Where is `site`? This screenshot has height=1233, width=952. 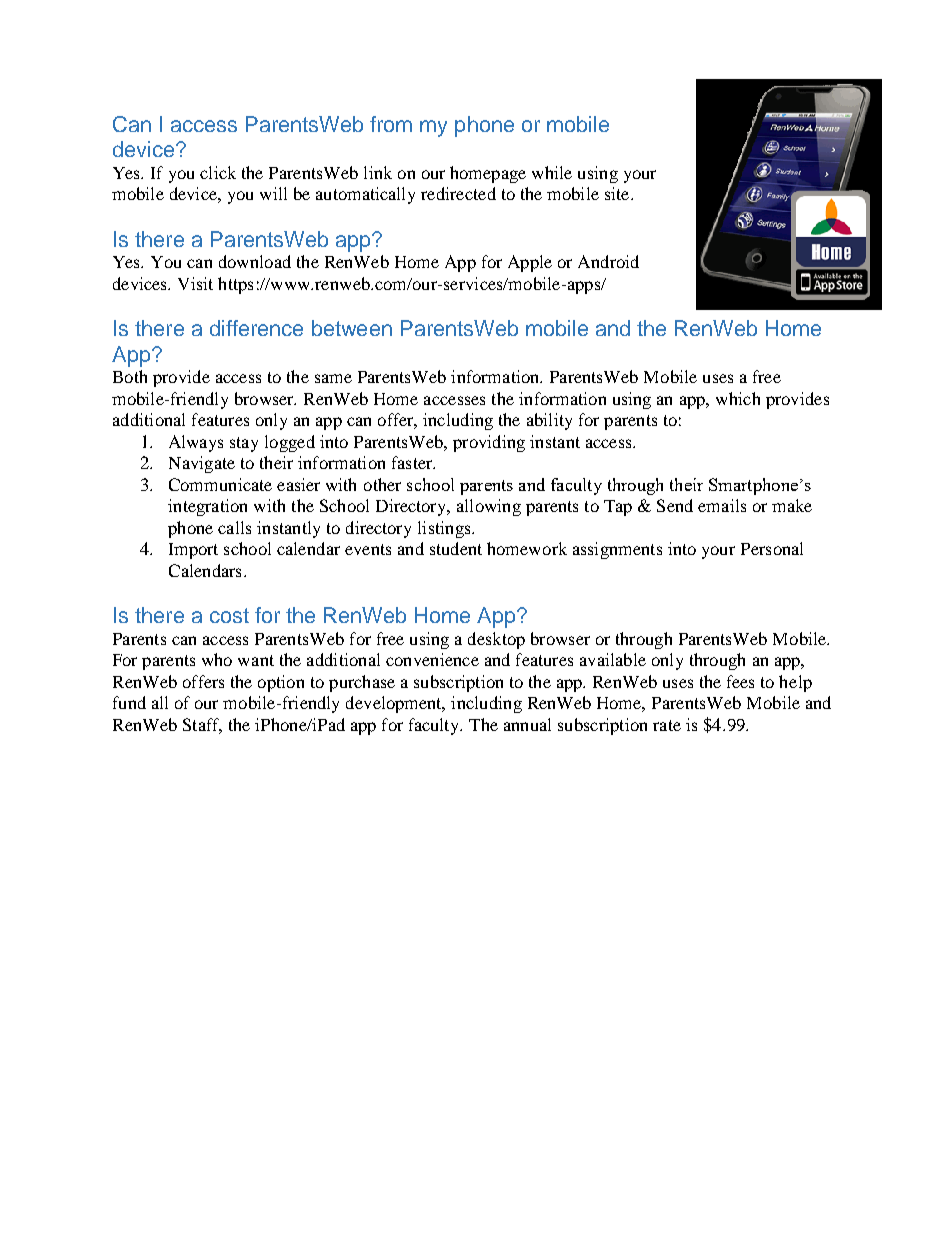
site is located at coordinates (618, 193).
